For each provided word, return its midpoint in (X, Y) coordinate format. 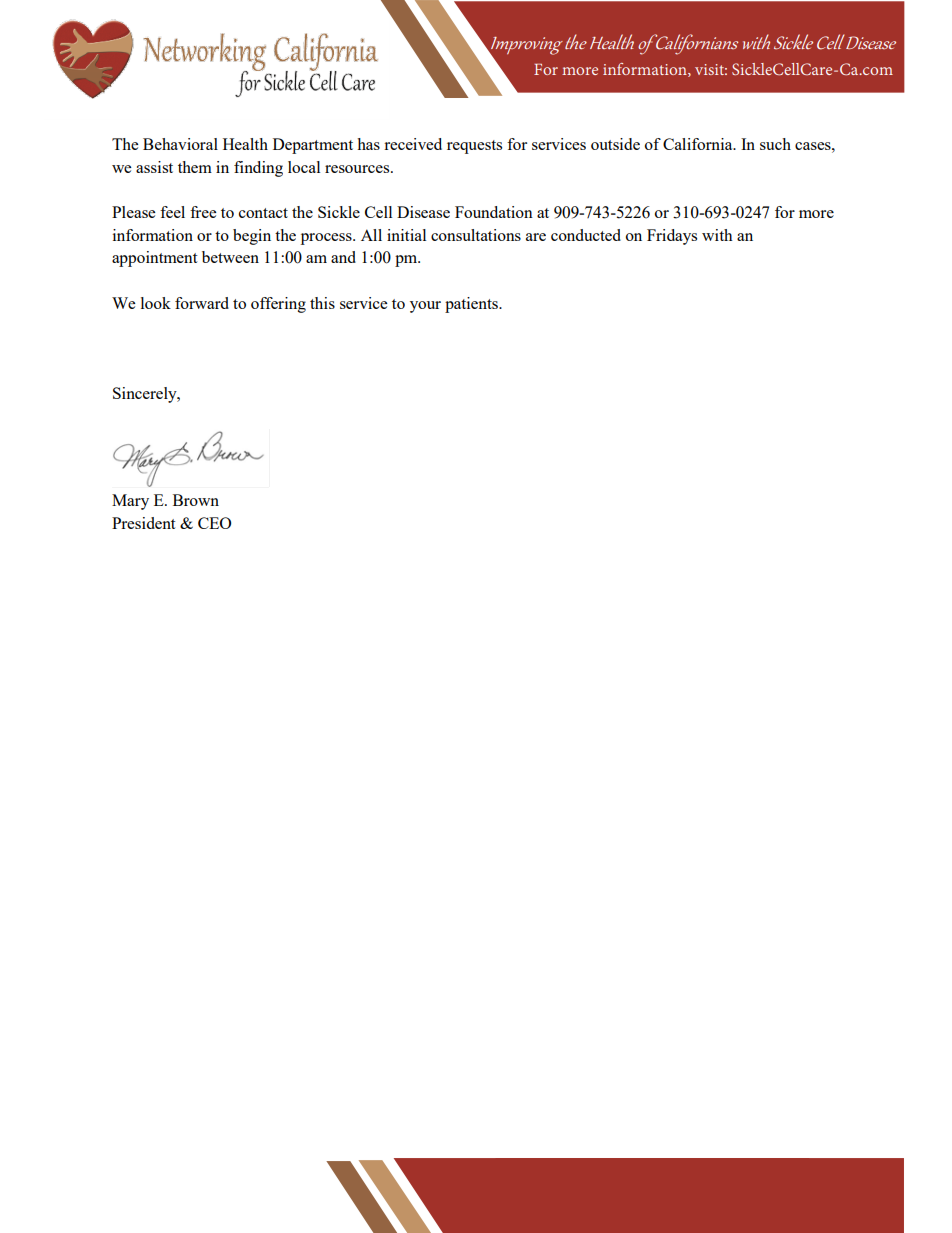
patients (472, 305)
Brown (196, 500)
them (195, 167)
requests (474, 147)
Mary (130, 502)
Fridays (672, 237)
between (230, 257)
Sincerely (146, 395)
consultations (476, 235)
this (322, 303)
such (775, 144)
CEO (214, 523)
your (425, 307)
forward (202, 303)
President (143, 523)
